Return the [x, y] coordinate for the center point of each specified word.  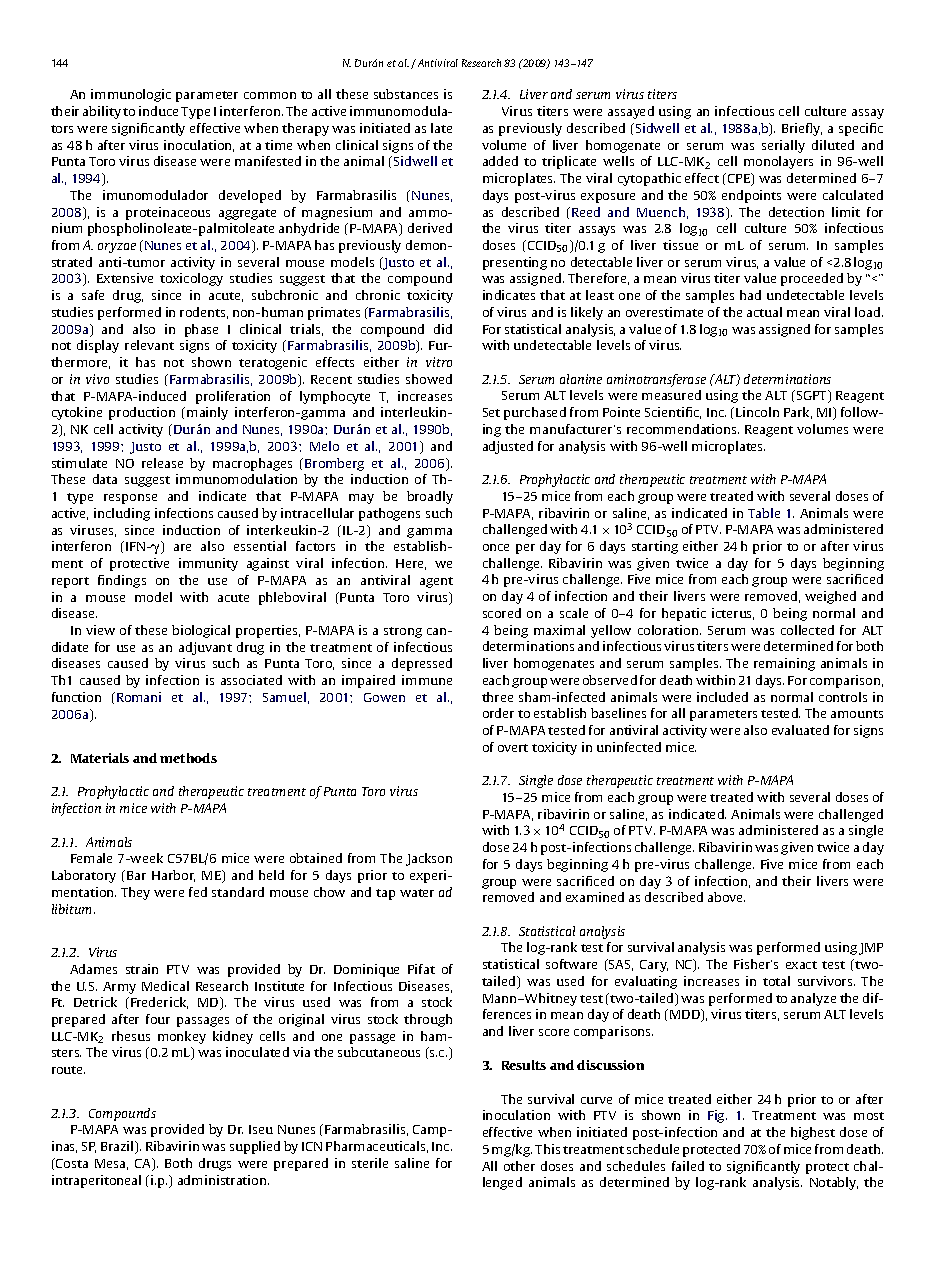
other [519, 1166]
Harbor [173, 876]
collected [807, 630]
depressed [422, 664]
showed [429, 379]
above [726, 897]
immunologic [131, 95]
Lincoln [757, 412]
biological [201, 631]
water [417, 893]
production [142, 413]
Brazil [119, 1147]
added [500, 161]
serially [783, 146]
